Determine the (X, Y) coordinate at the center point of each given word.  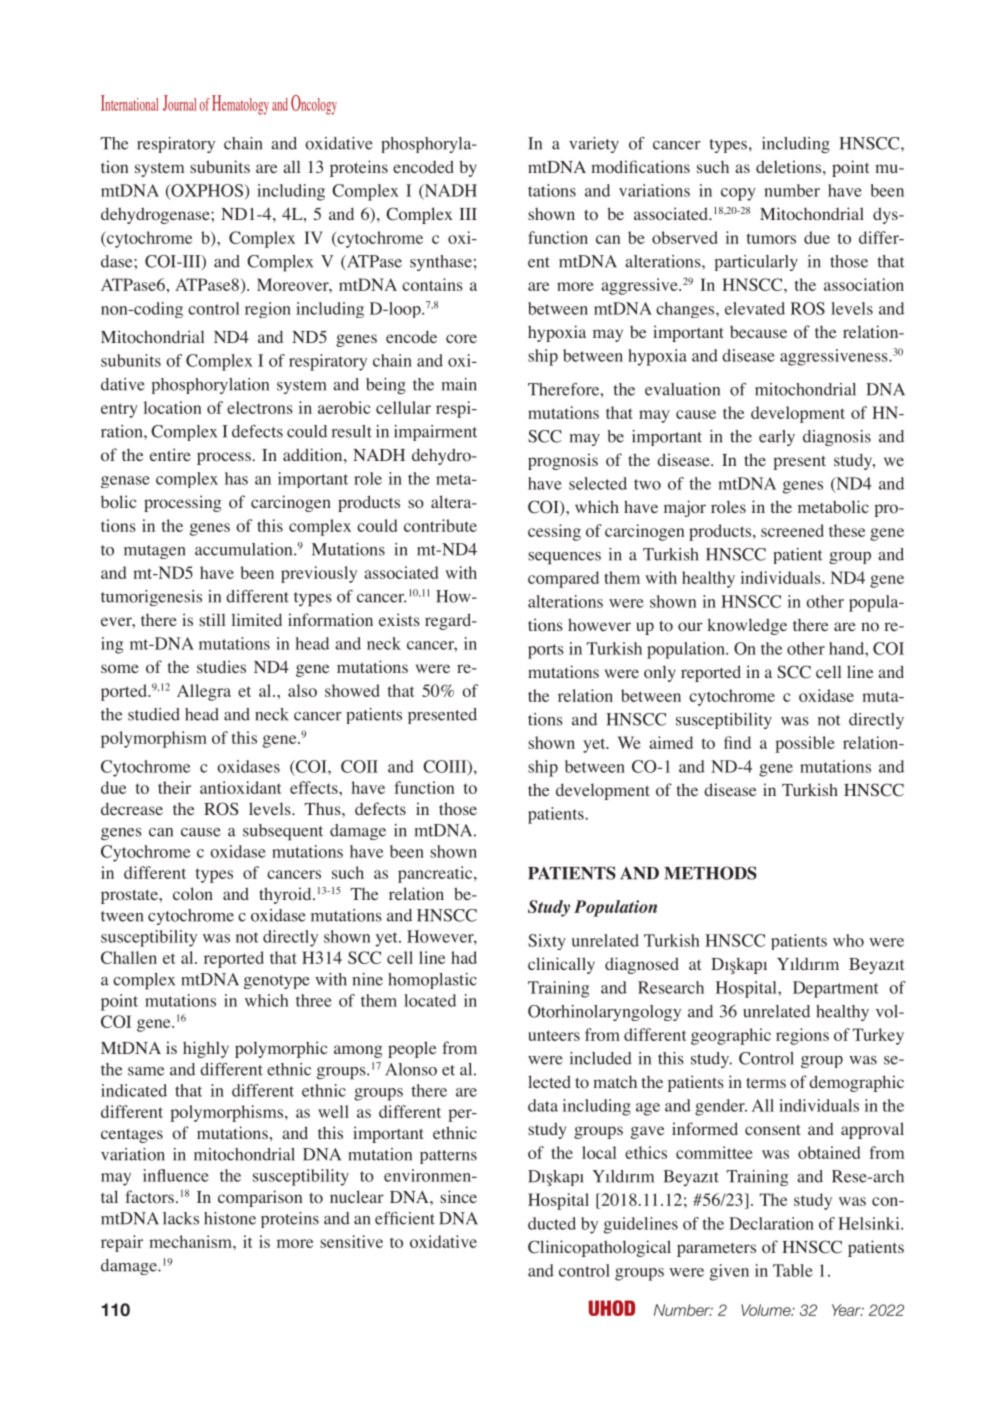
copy (738, 194)
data (543, 1105)
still (212, 619)
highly (206, 1049)
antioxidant (241, 787)
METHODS (710, 873)
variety (594, 145)
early (777, 438)
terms (766, 1083)
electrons (260, 407)
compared (563, 579)
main (459, 384)
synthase (441, 263)
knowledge (747, 626)
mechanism (191, 1241)
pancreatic (436, 874)
